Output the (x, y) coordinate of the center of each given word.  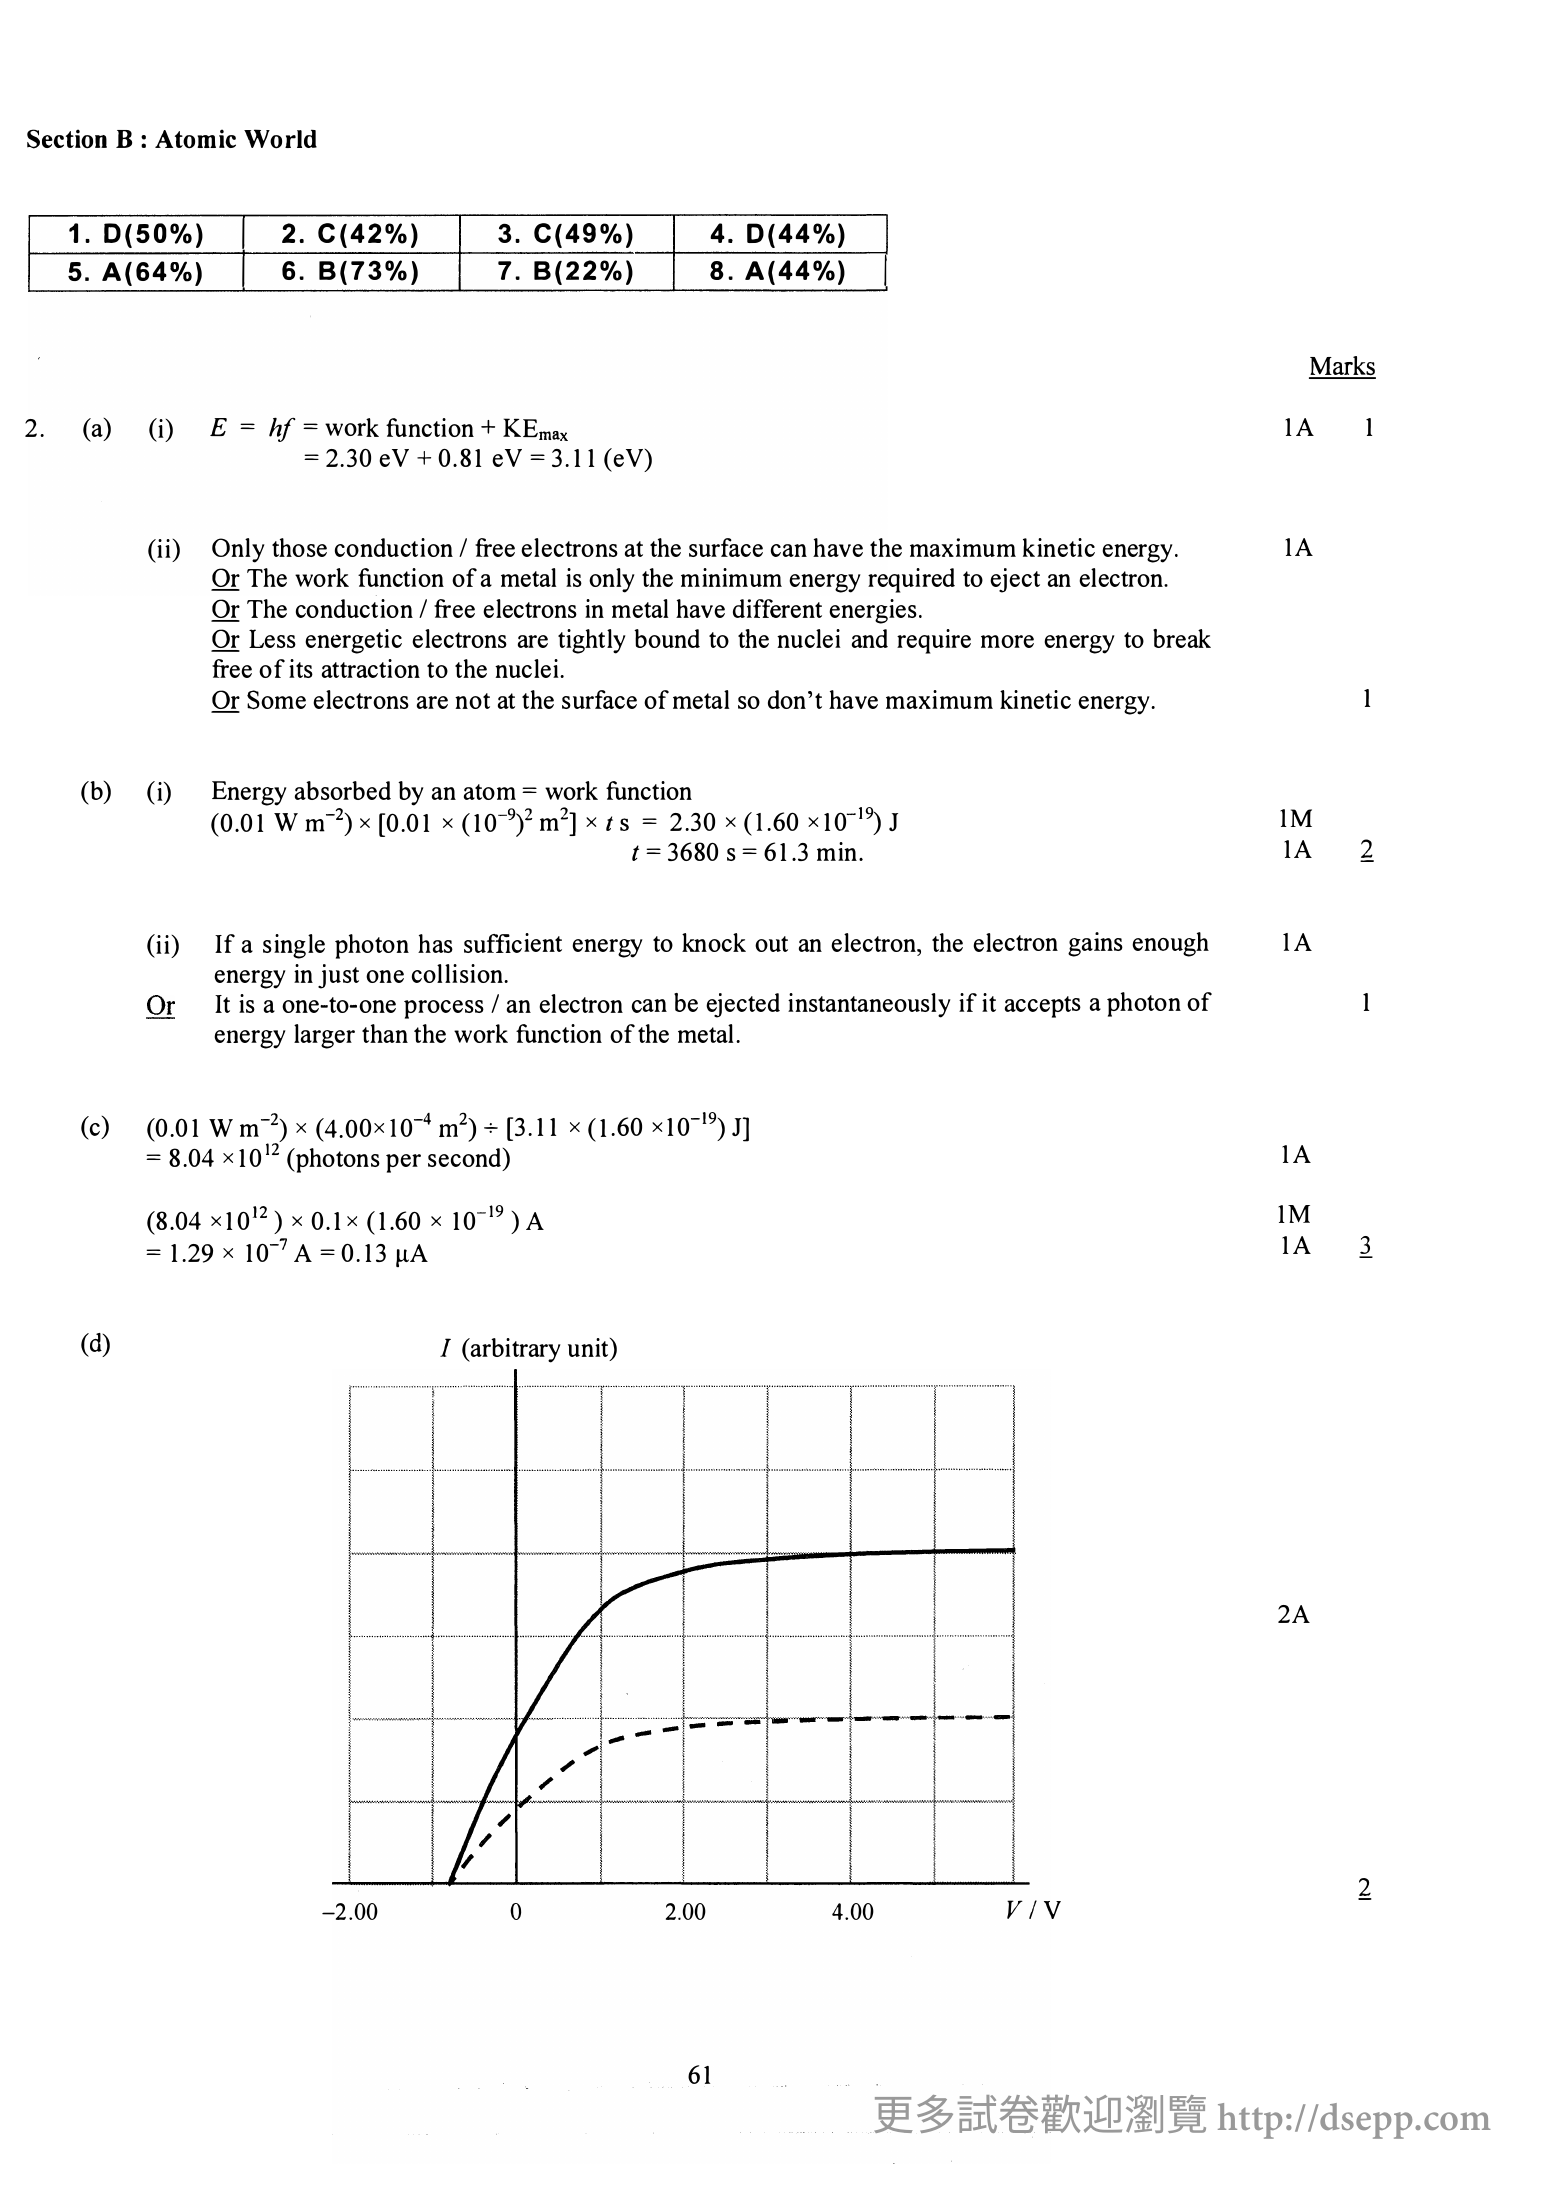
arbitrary (515, 1350)
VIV (1034, 1909)
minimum (731, 577)
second (466, 1159)
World (280, 139)
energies (873, 611)
